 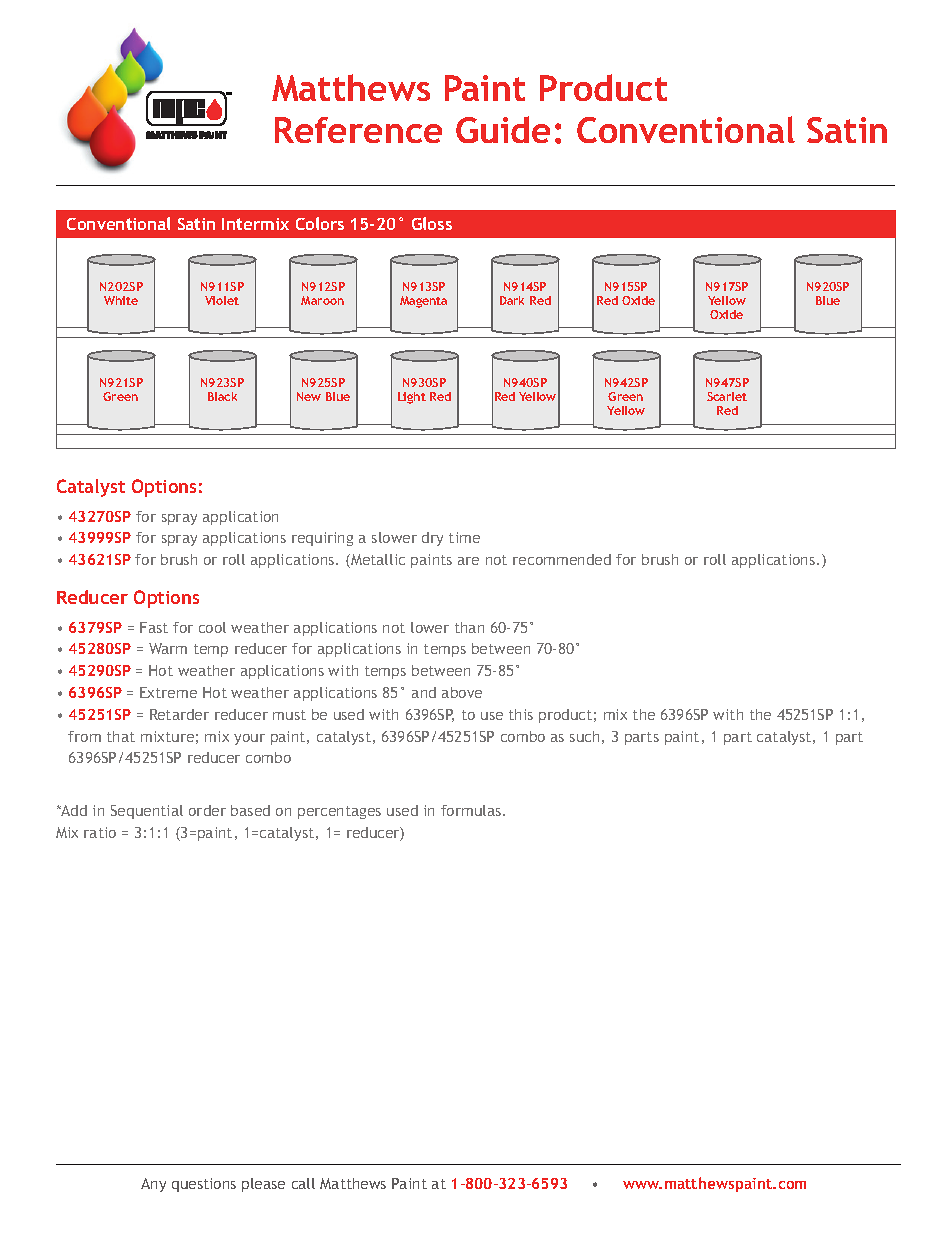 I want to click on Any, so click(x=153, y=1185).
